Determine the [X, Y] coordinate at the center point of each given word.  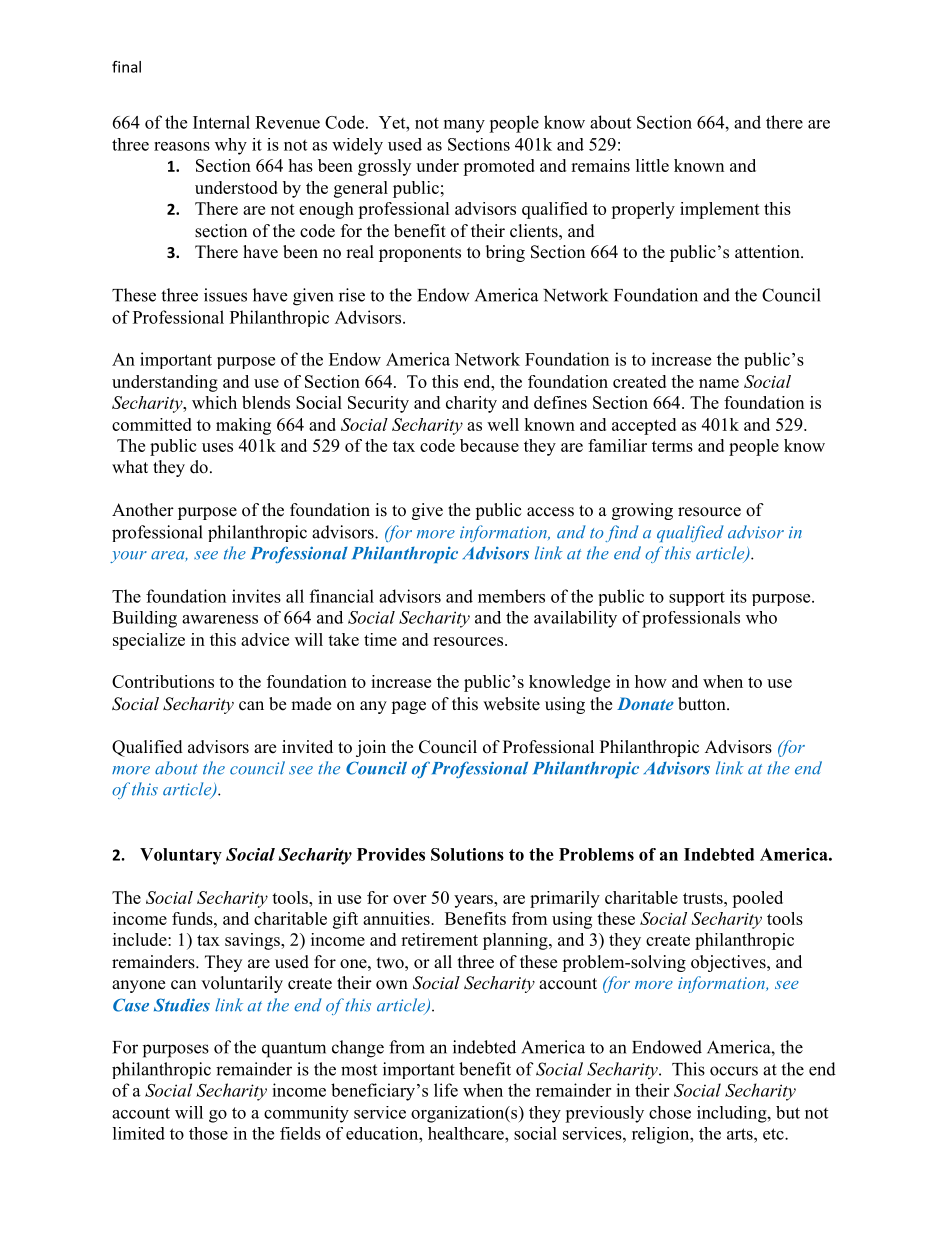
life [446, 1090]
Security [378, 404]
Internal [221, 122]
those [208, 1133]
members [511, 596]
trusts [704, 898]
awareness [220, 619]
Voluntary [181, 856]
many [464, 126]
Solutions [467, 854]
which [214, 402]
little [652, 165]
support [697, 598]
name [719, 383]
